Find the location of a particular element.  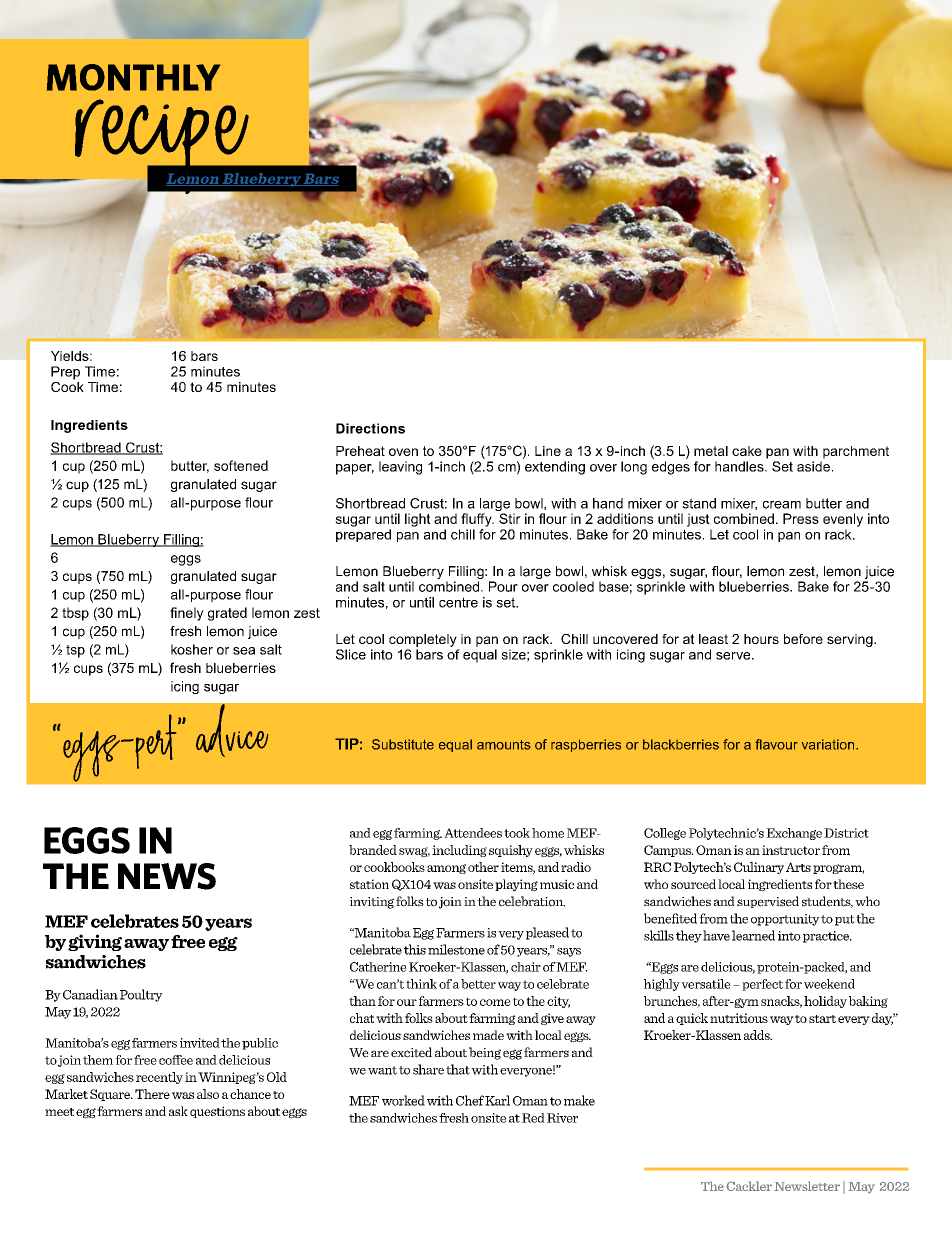

Directions is located at coordinates (370, 428).
